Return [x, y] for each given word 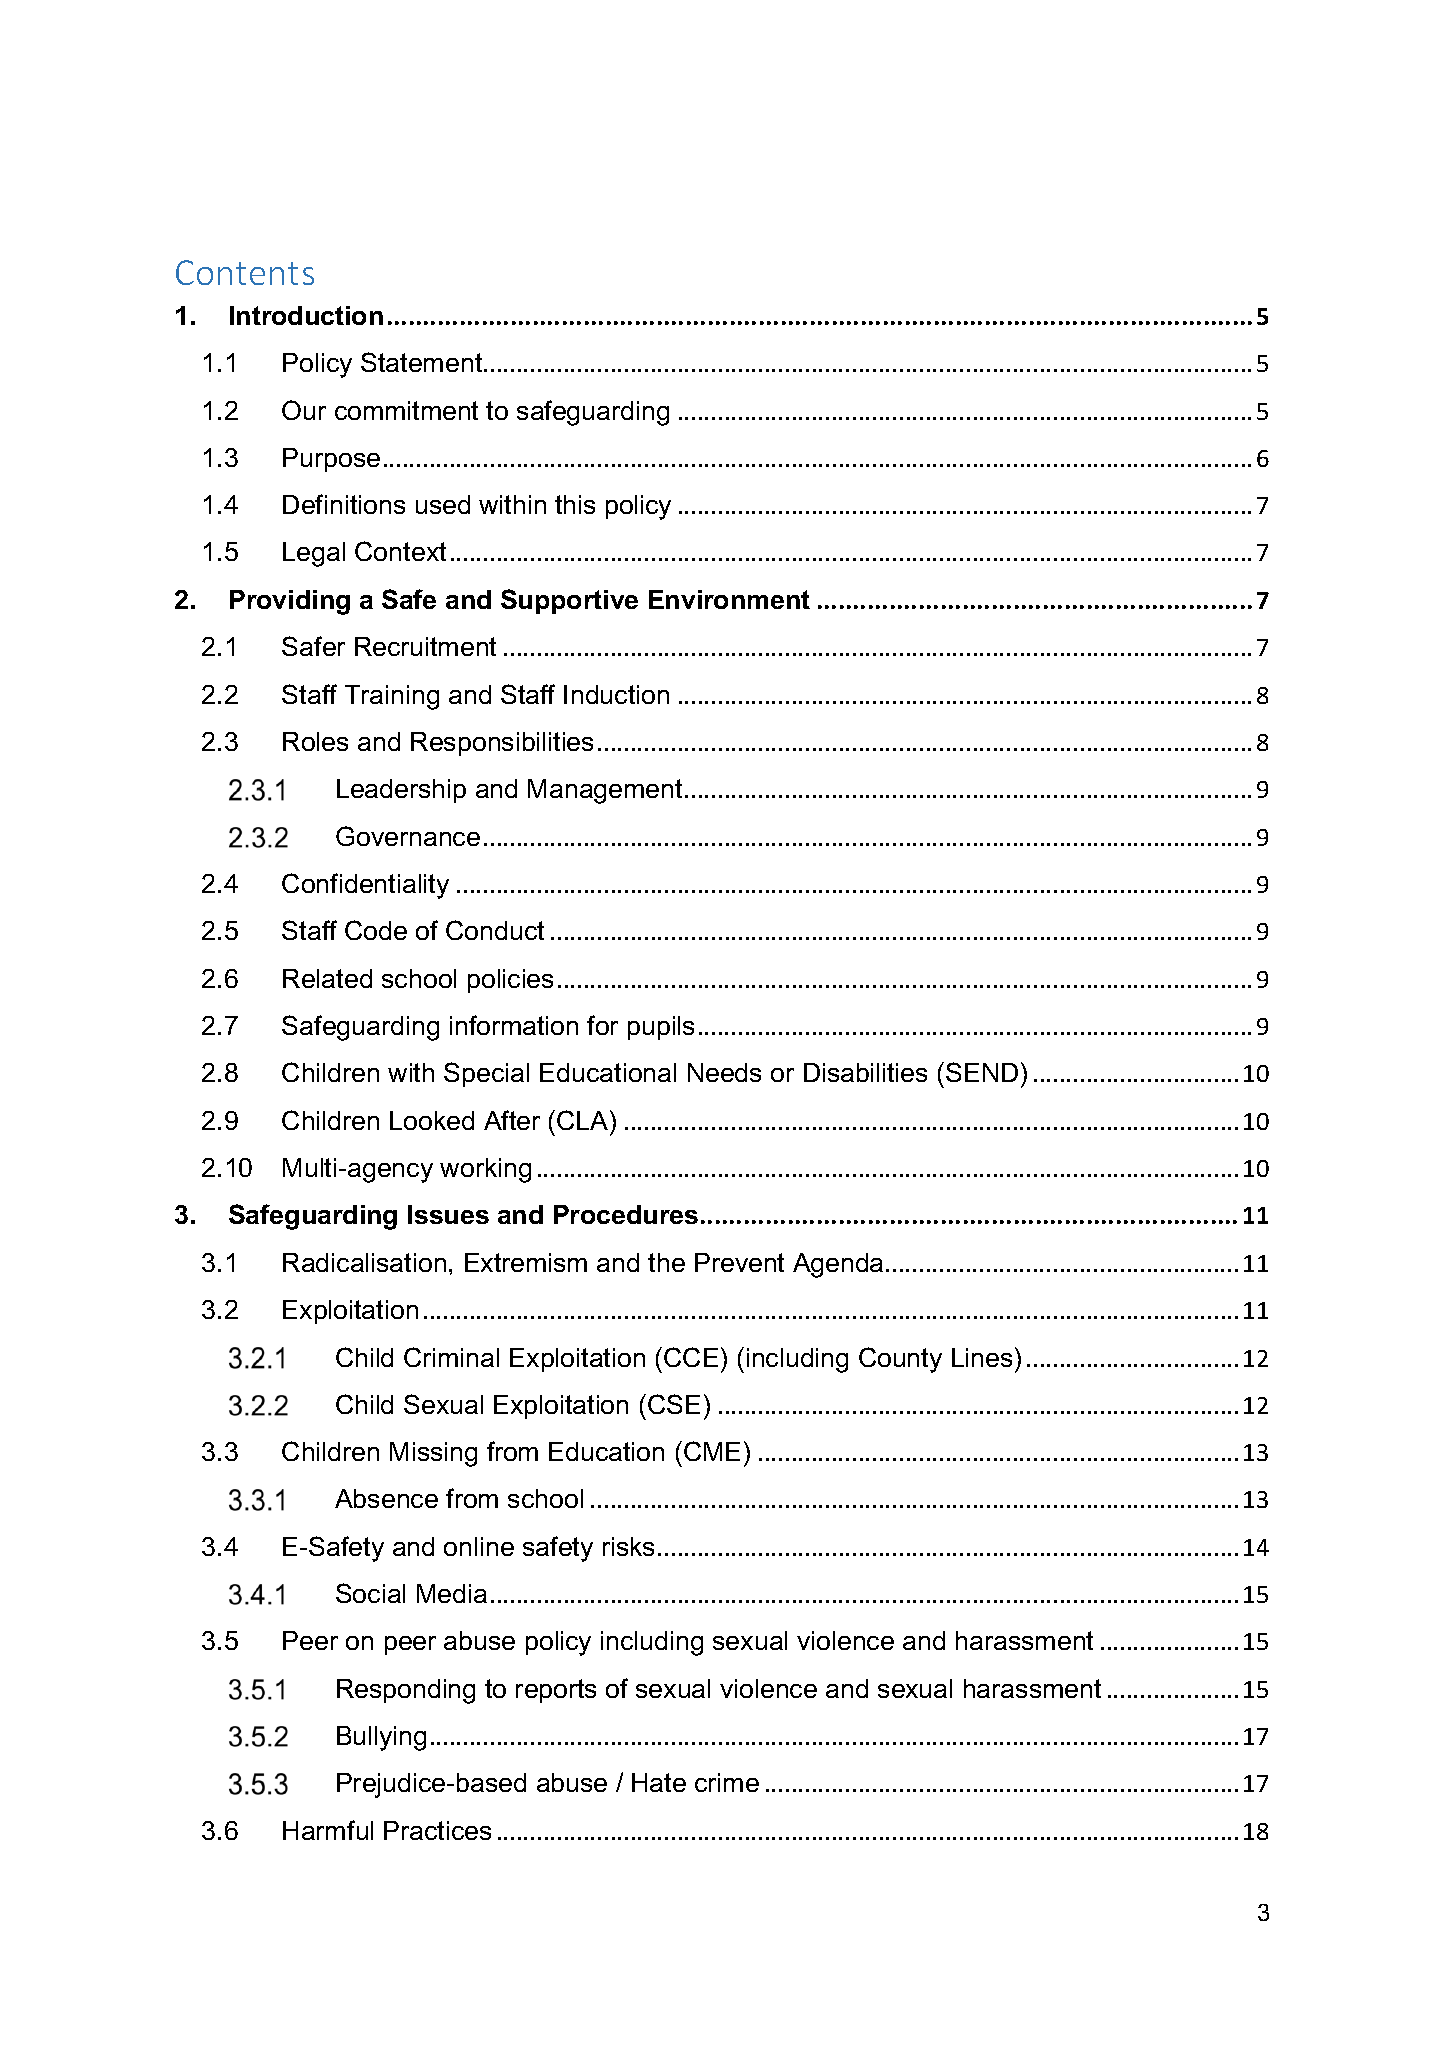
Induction [616, 694]
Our [304, 410]
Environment [729, 599]
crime [727, 1782]
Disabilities [865, 1072]
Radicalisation [364, 1262]
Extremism [526, 1262]
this [575, 504]
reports [556, 1691]
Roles [315, 741]
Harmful [328, 1830]
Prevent [739, 1262]
